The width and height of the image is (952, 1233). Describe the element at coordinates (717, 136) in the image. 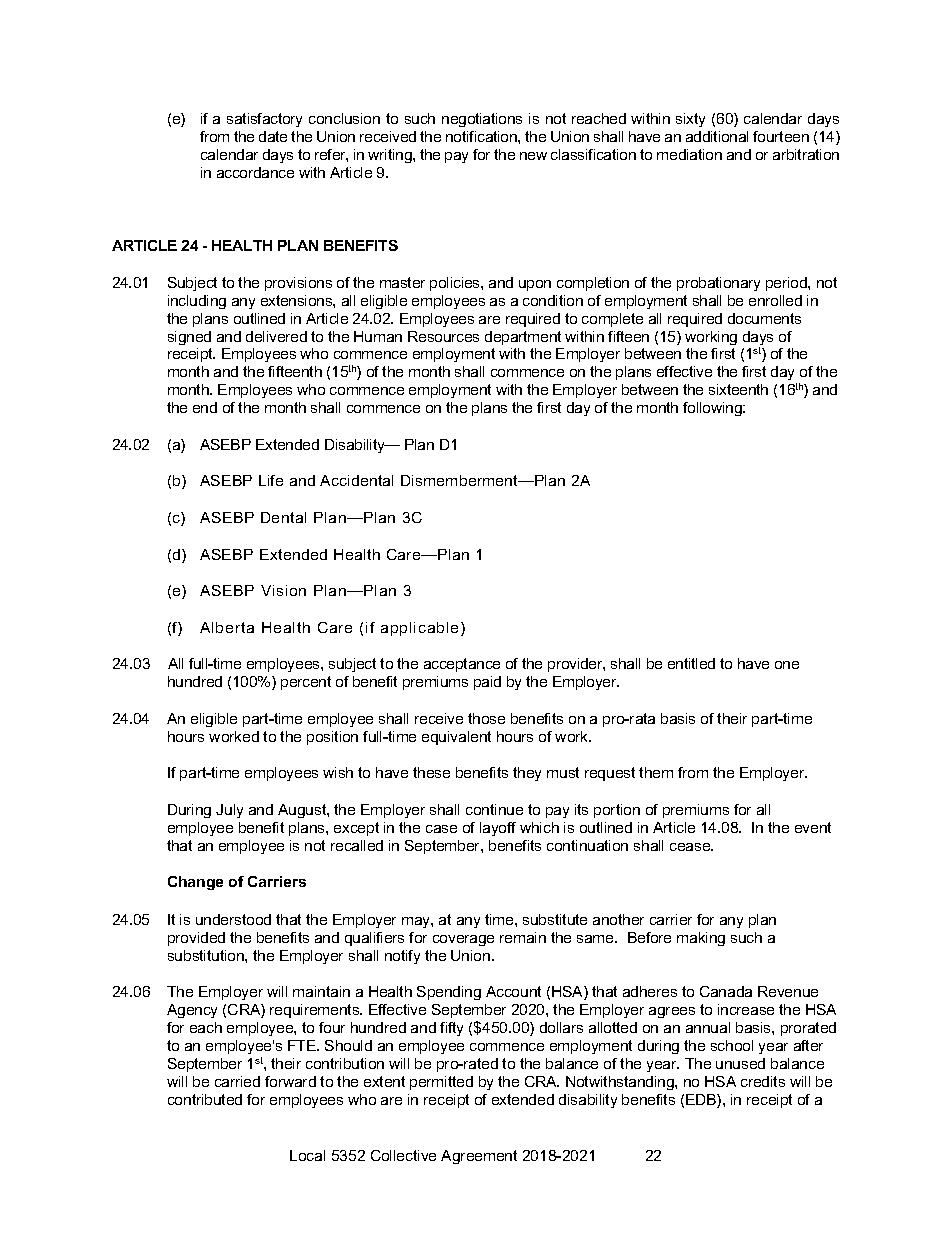

I see `additional` at that location.
